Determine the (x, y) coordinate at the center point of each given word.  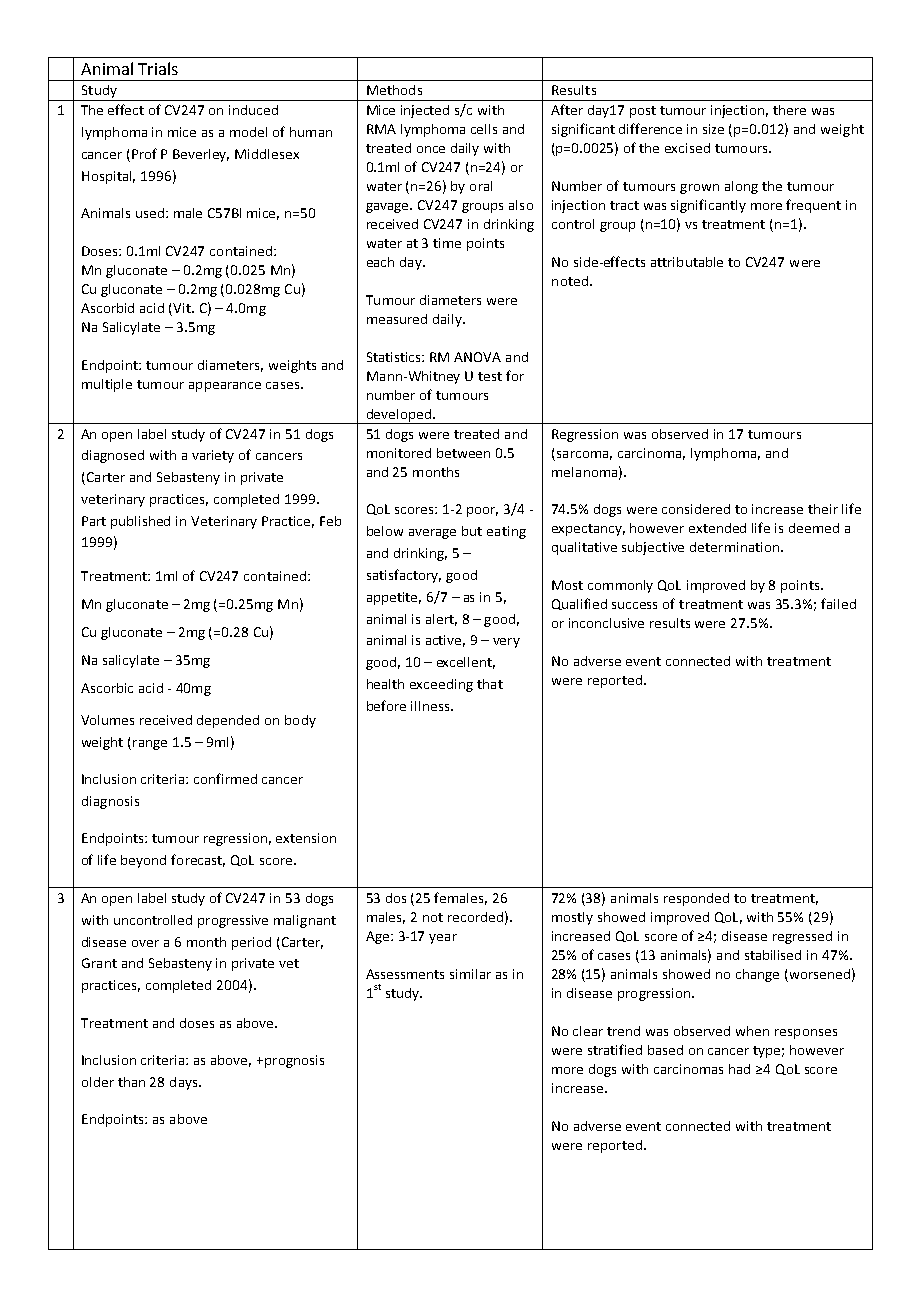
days (185, 1083)
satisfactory (404, 576)
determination (734, 547)
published (140, 522)
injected (425, 111)
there (789, 110)
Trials (158, 68)
